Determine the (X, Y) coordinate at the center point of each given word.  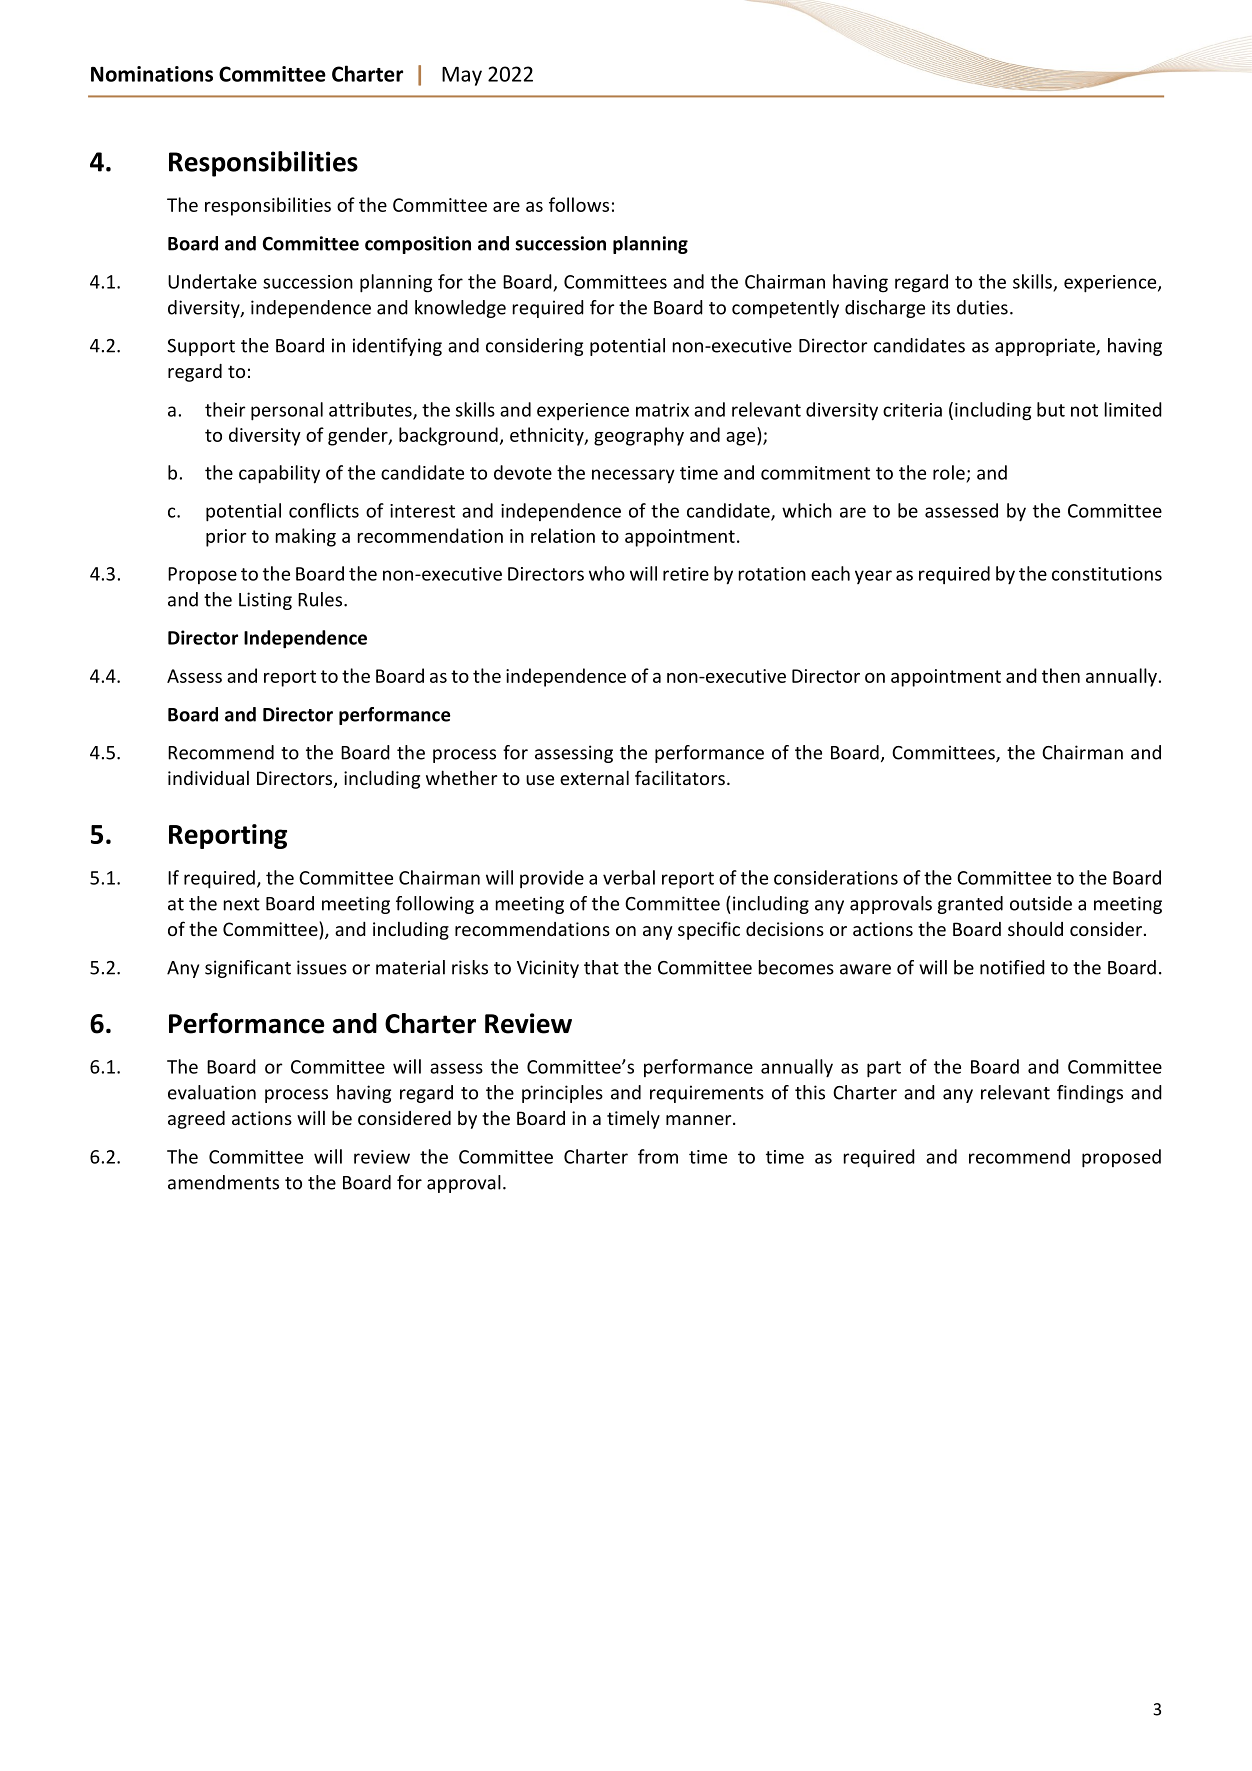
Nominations (152, 74)
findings (1090, 1094)
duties (982, 307)
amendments (223, 1182)
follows (579, 204)
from (658, 1156)
